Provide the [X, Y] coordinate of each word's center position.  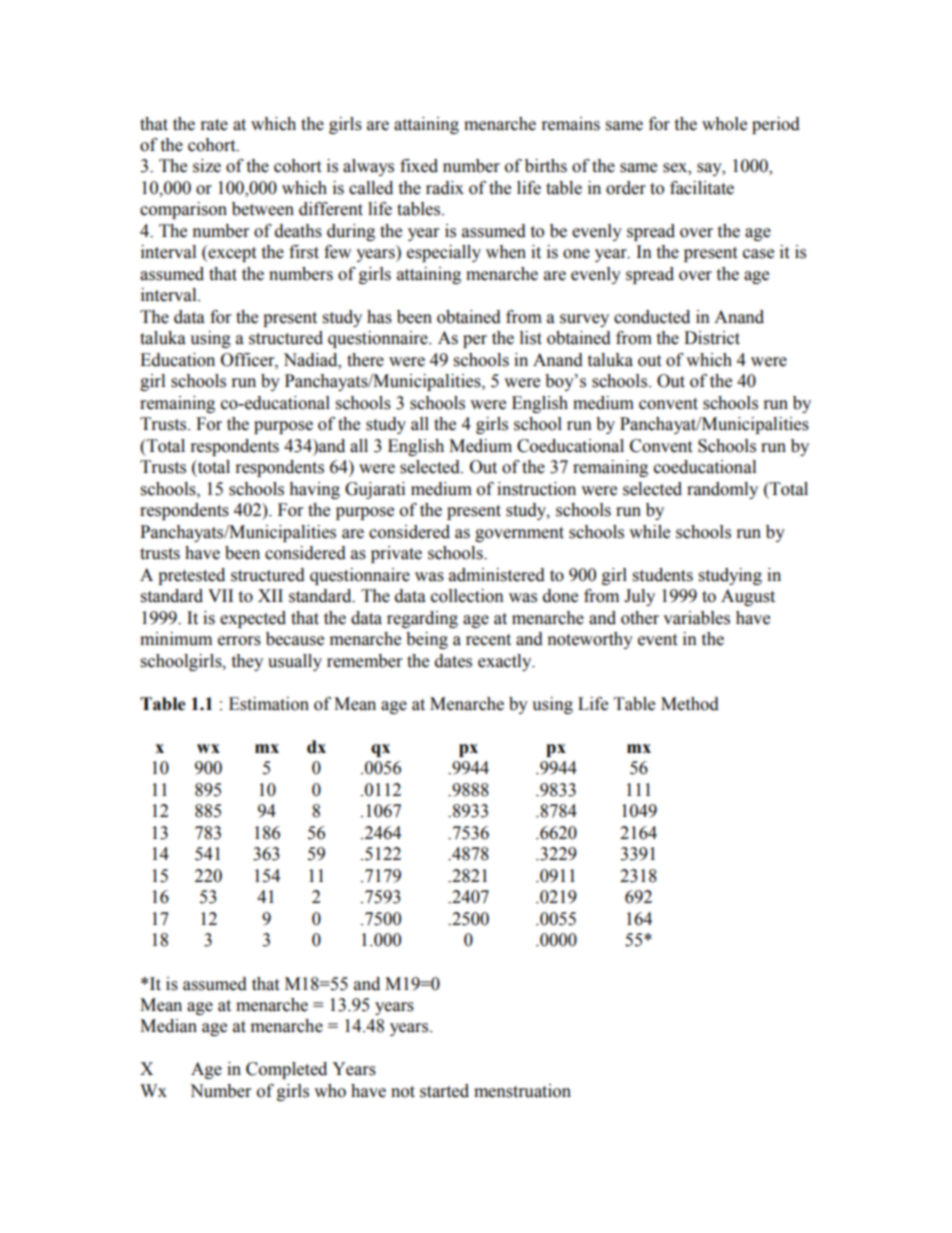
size [207, 166]
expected [253, 619]
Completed [286, 1070]
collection [467, 596]
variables [696, 618]
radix [445, 188]
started [444, 1091]
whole [724, 124]
